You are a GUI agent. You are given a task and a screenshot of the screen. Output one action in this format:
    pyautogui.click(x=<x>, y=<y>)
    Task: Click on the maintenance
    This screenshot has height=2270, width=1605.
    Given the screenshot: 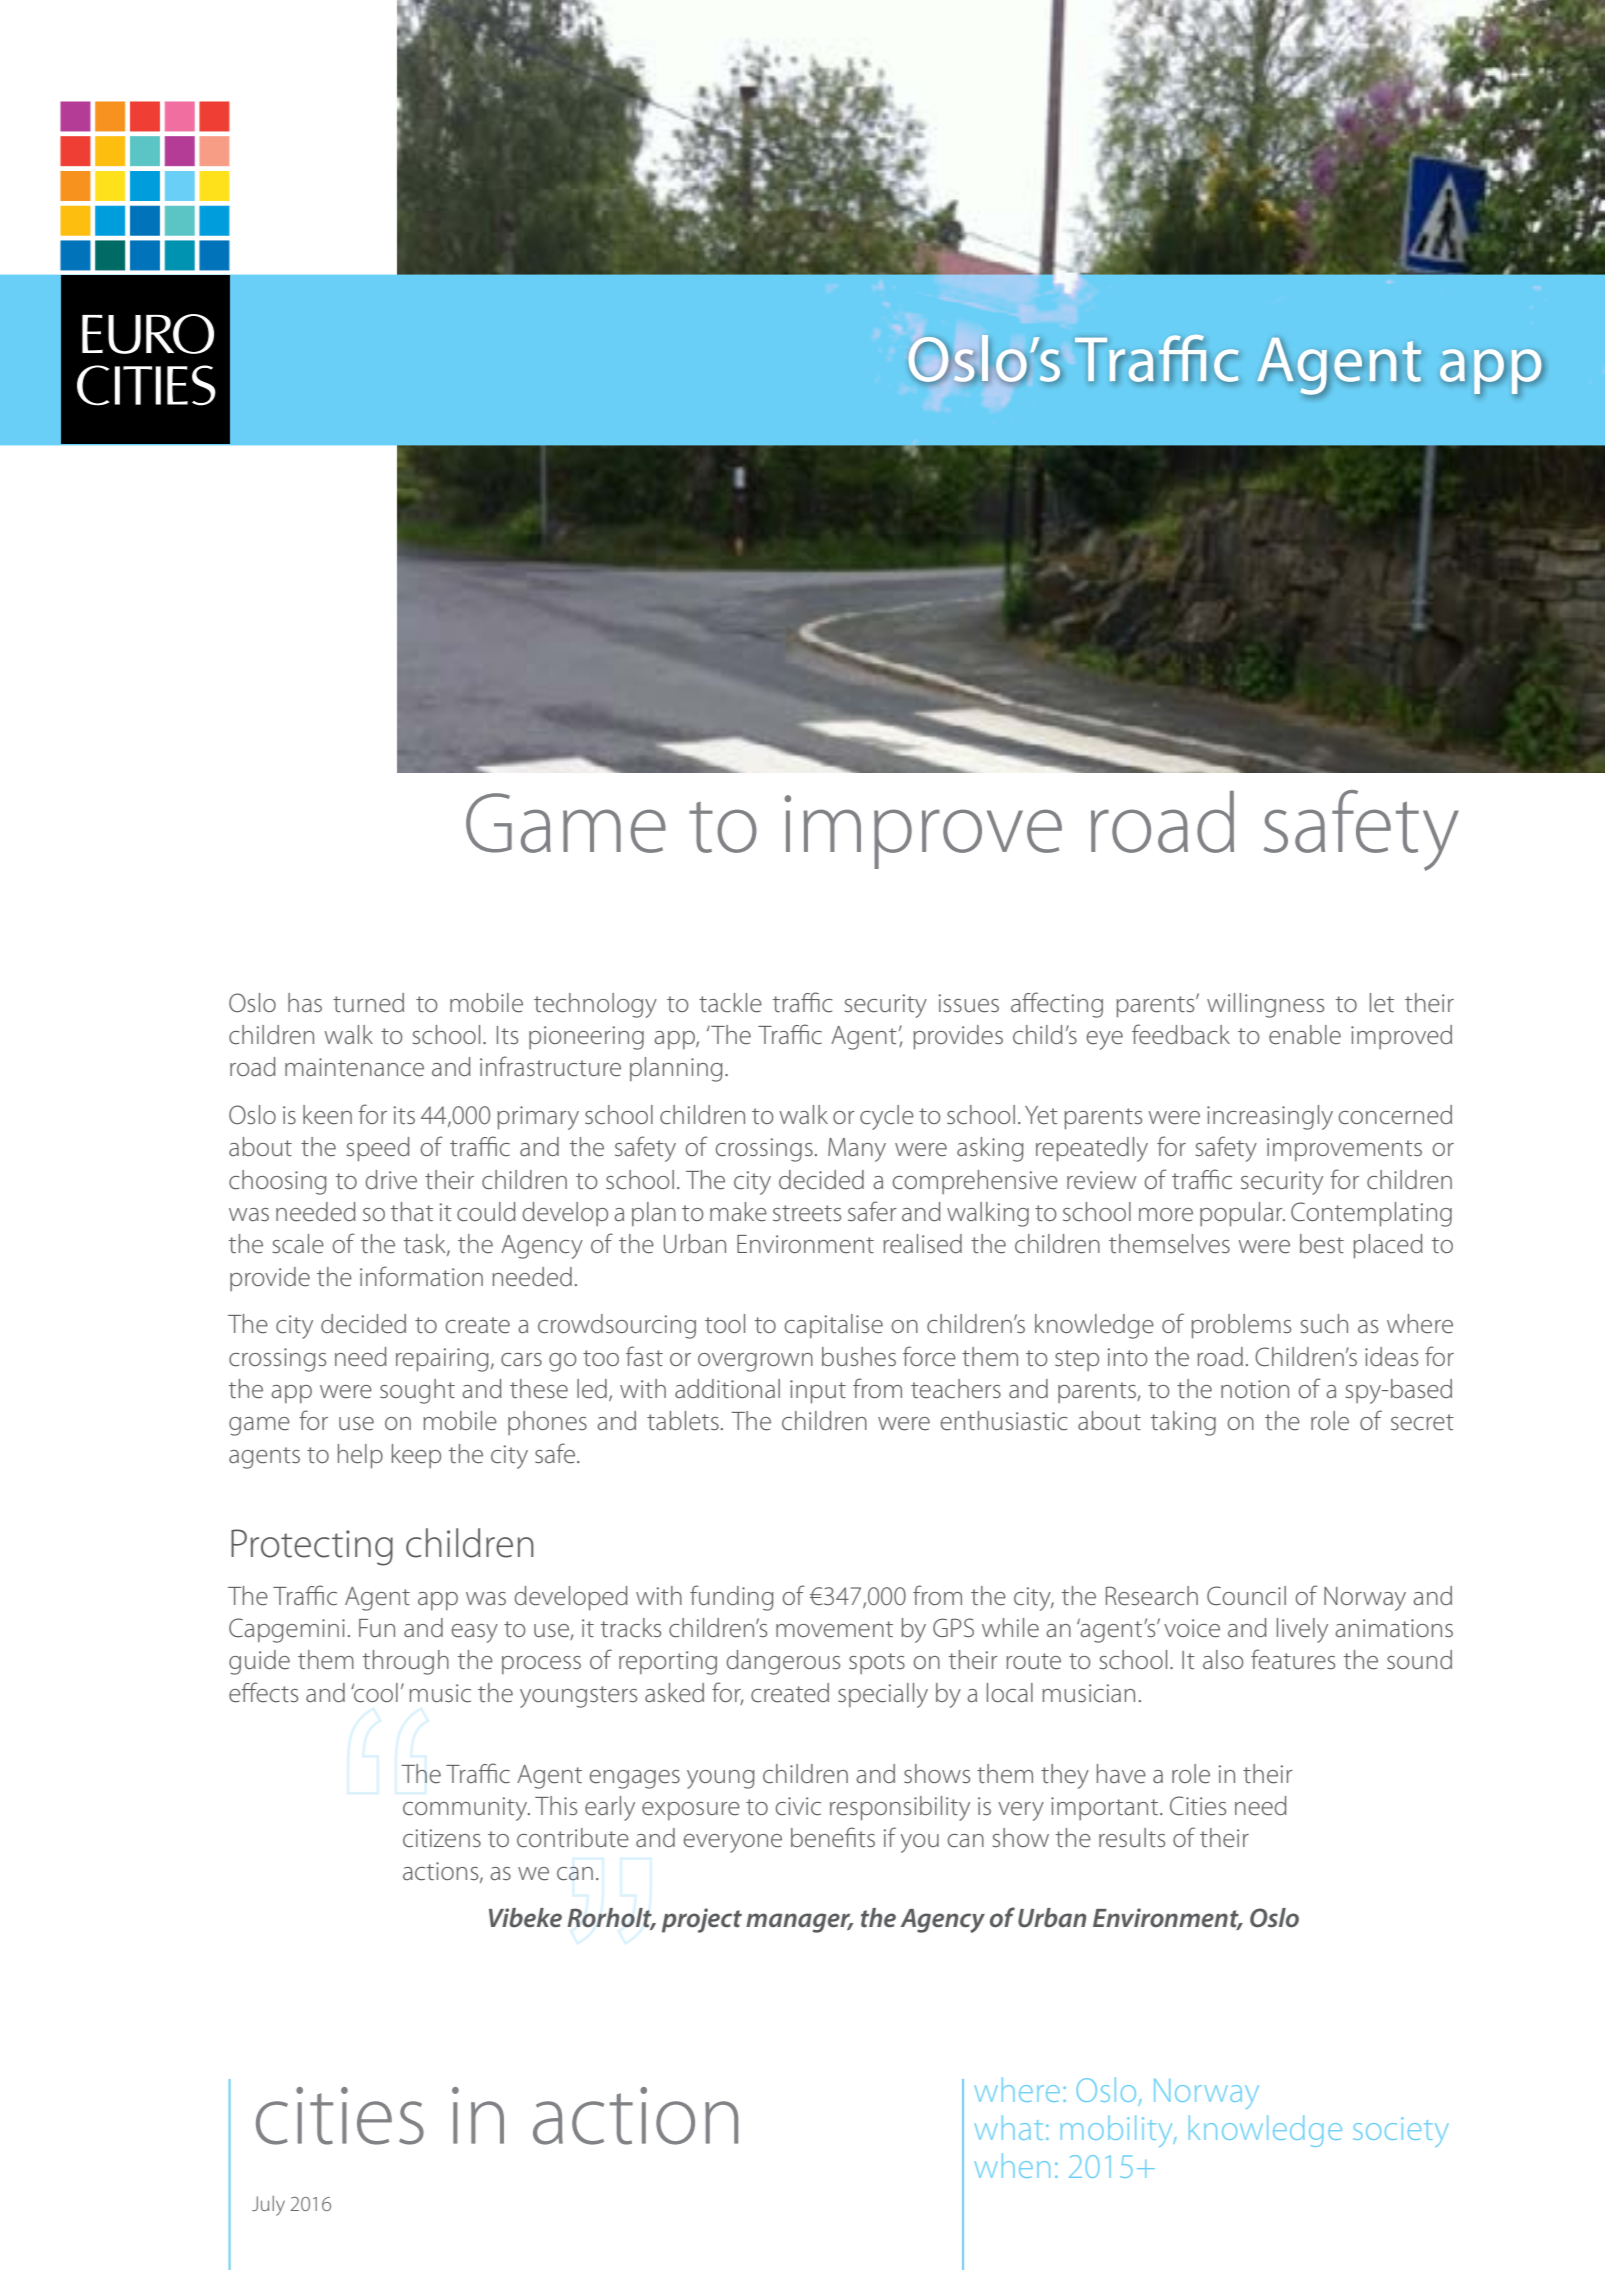 What is the action you would take?
    pyautogui.click(x=354, y=1067)
